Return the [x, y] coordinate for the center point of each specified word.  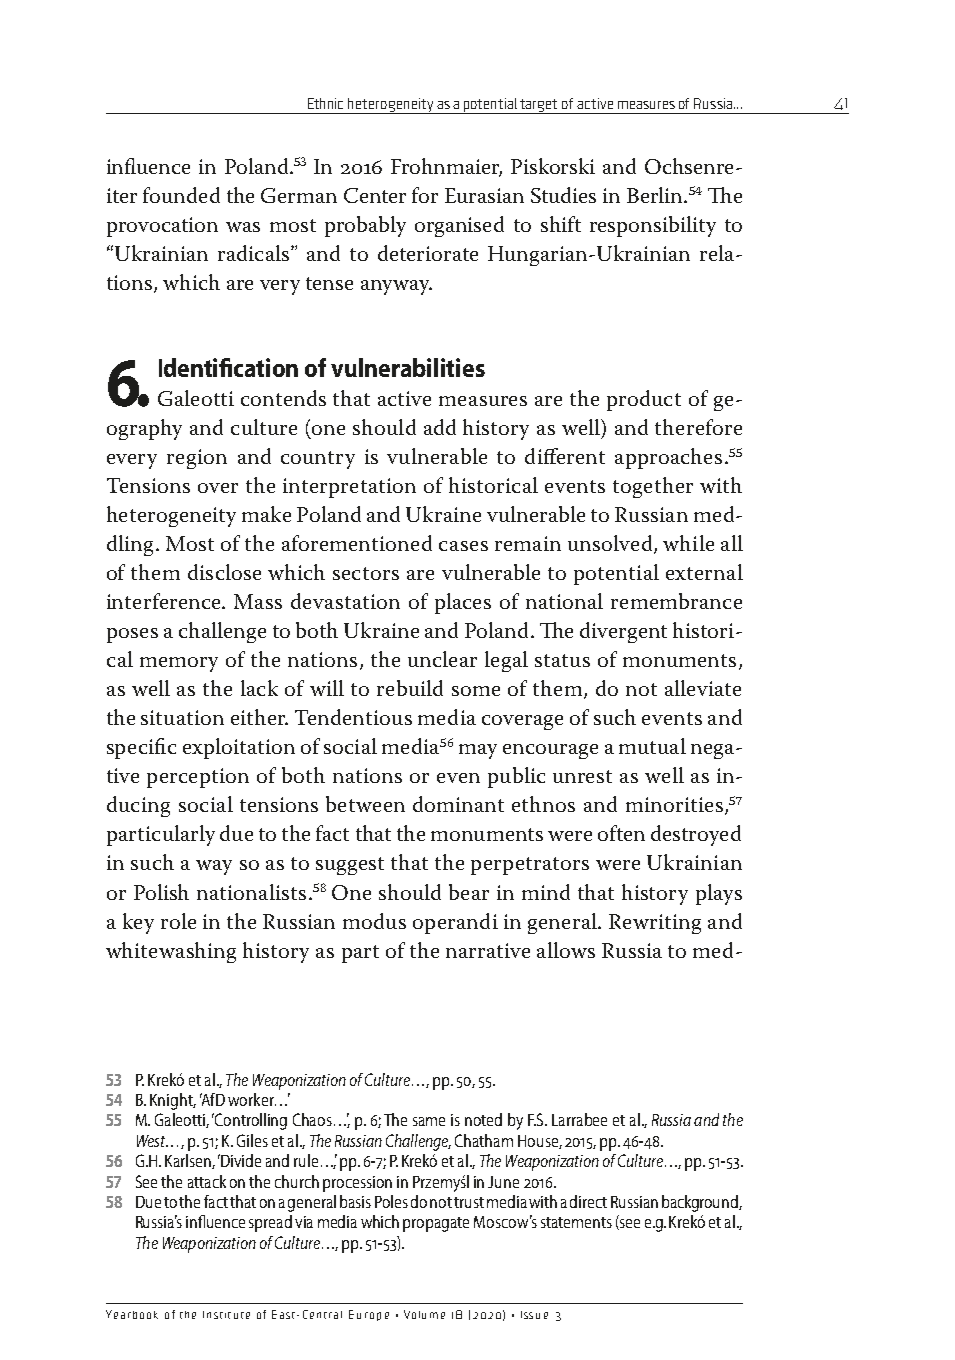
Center [375, 195]
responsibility [653, 226]
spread [270, 1223]
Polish [161, 892]
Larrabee [579, 1119]
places [463, 603]
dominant [458, 804]
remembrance [676, 601]
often [621, 833]
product [644, 400]
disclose [224, 572]
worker [252, 1099]
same [429, 1121]
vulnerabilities [408, 367]
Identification [228, 367]
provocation [162, 227]
